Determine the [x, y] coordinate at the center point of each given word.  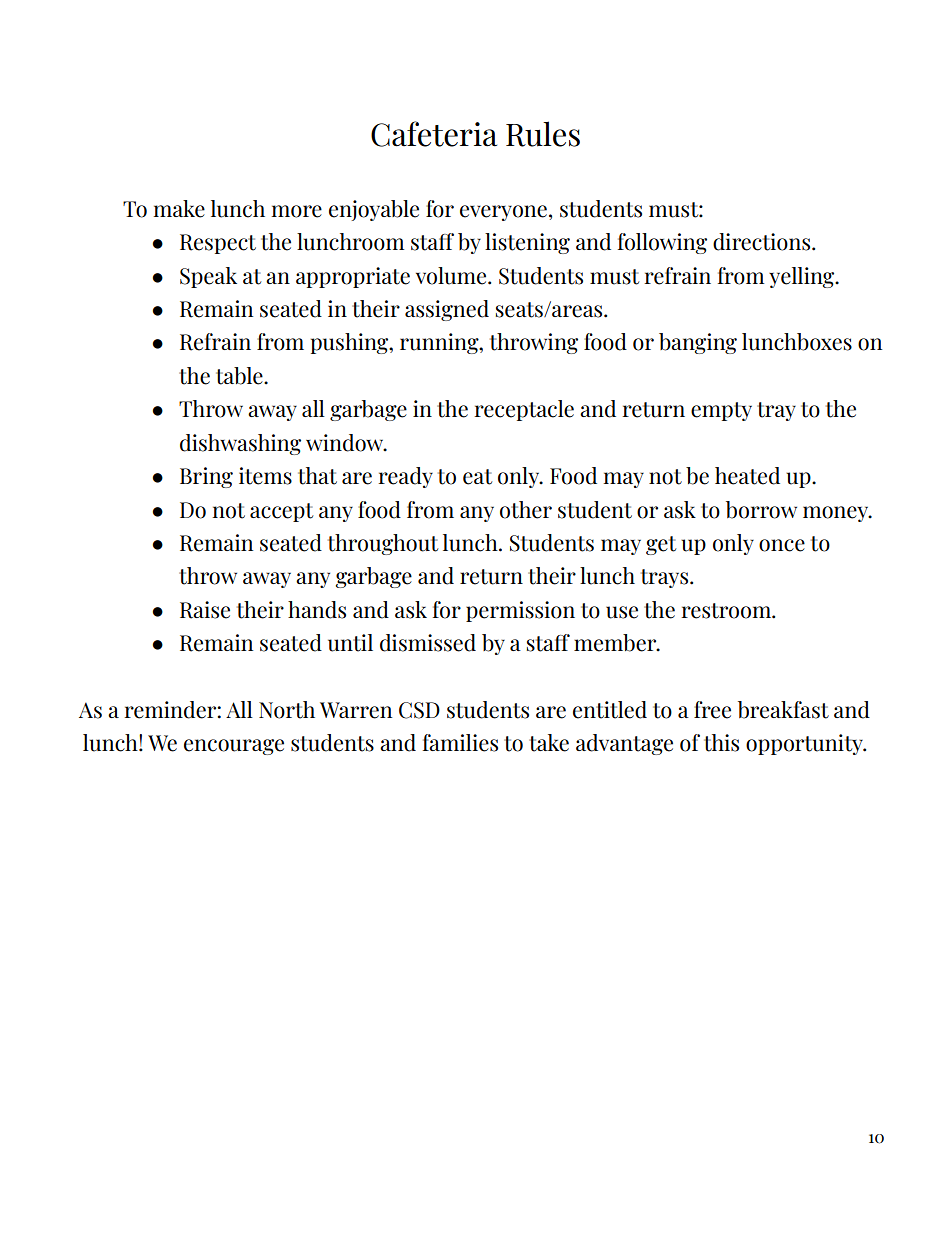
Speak [208, 277]
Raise [205, 610]
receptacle [524, 410]
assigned [447, 310]
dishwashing [240, 444]
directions [763, 242]
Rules [543, 134]
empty [721, 411]
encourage [234, 747]
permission [520, 611]
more [296, 211]
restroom [727, 611]
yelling [803, 277]
